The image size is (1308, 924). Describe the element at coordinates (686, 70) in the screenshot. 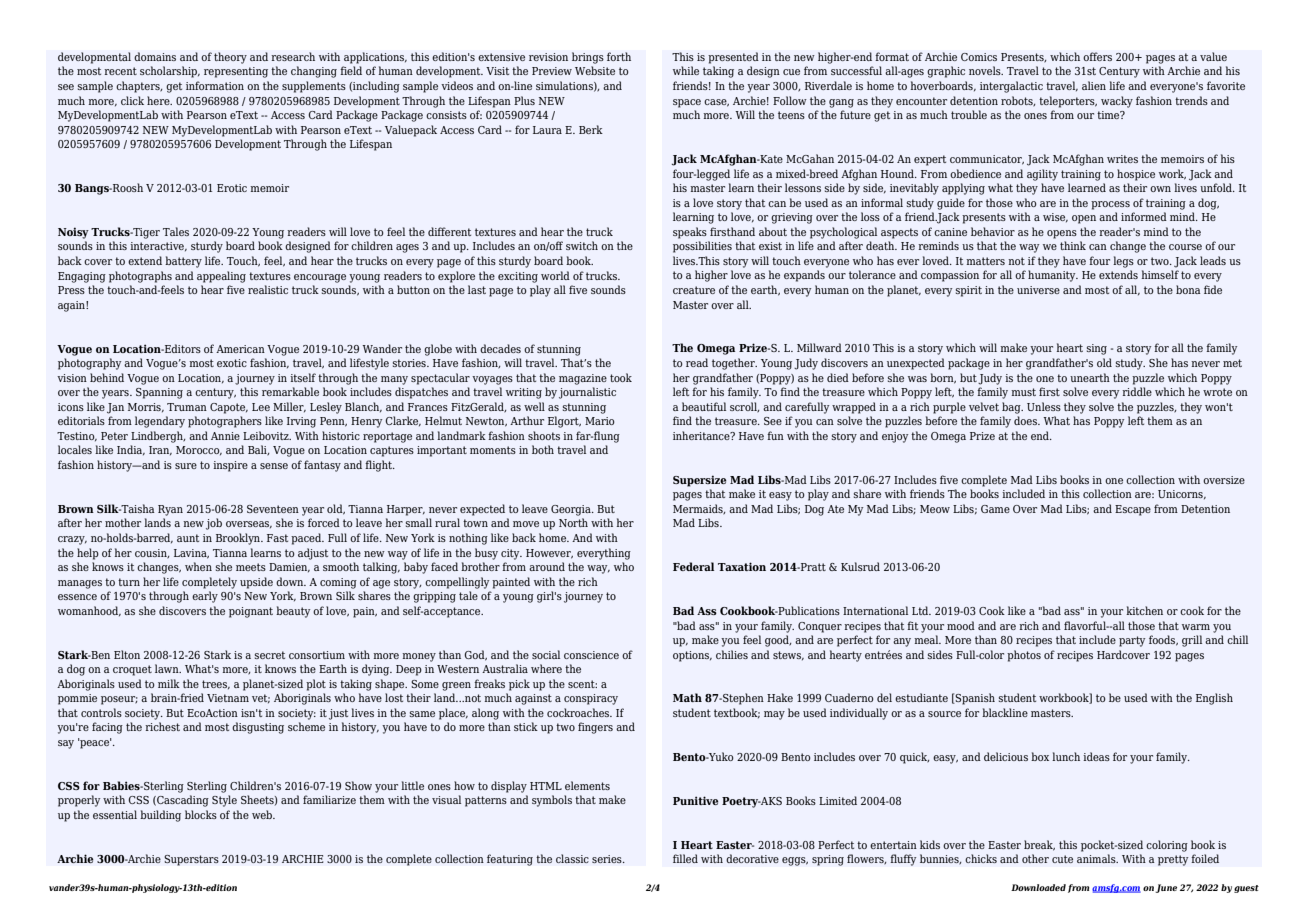

I see `while` at that location.
